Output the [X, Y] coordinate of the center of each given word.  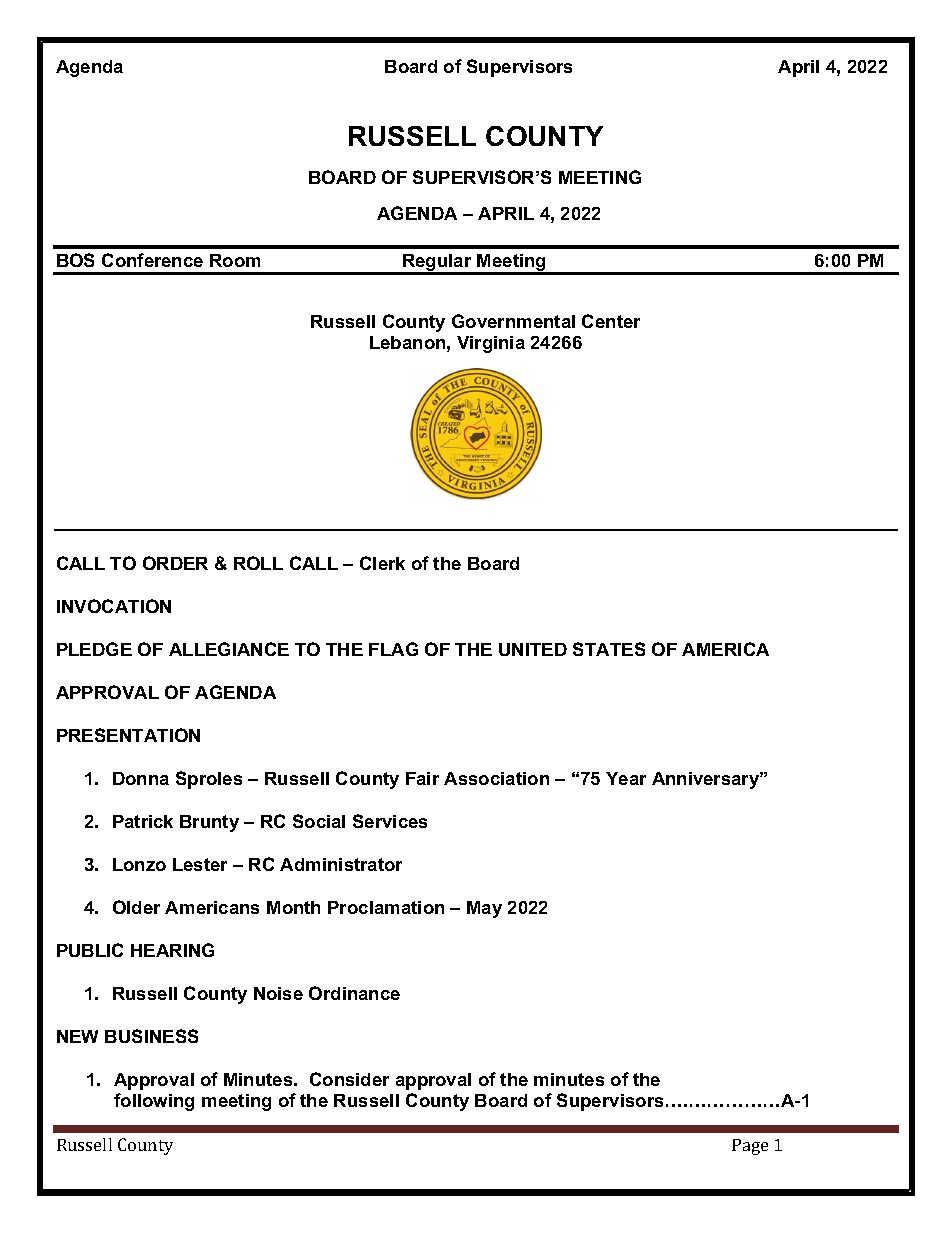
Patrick [143, 821]
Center [611, 321]
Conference [152, 260]
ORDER [175, 563]
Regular [437, 264]
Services [390, 821]
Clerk [382, 563]
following [154, 1102]
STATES [609, 649]
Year [626, 778]
